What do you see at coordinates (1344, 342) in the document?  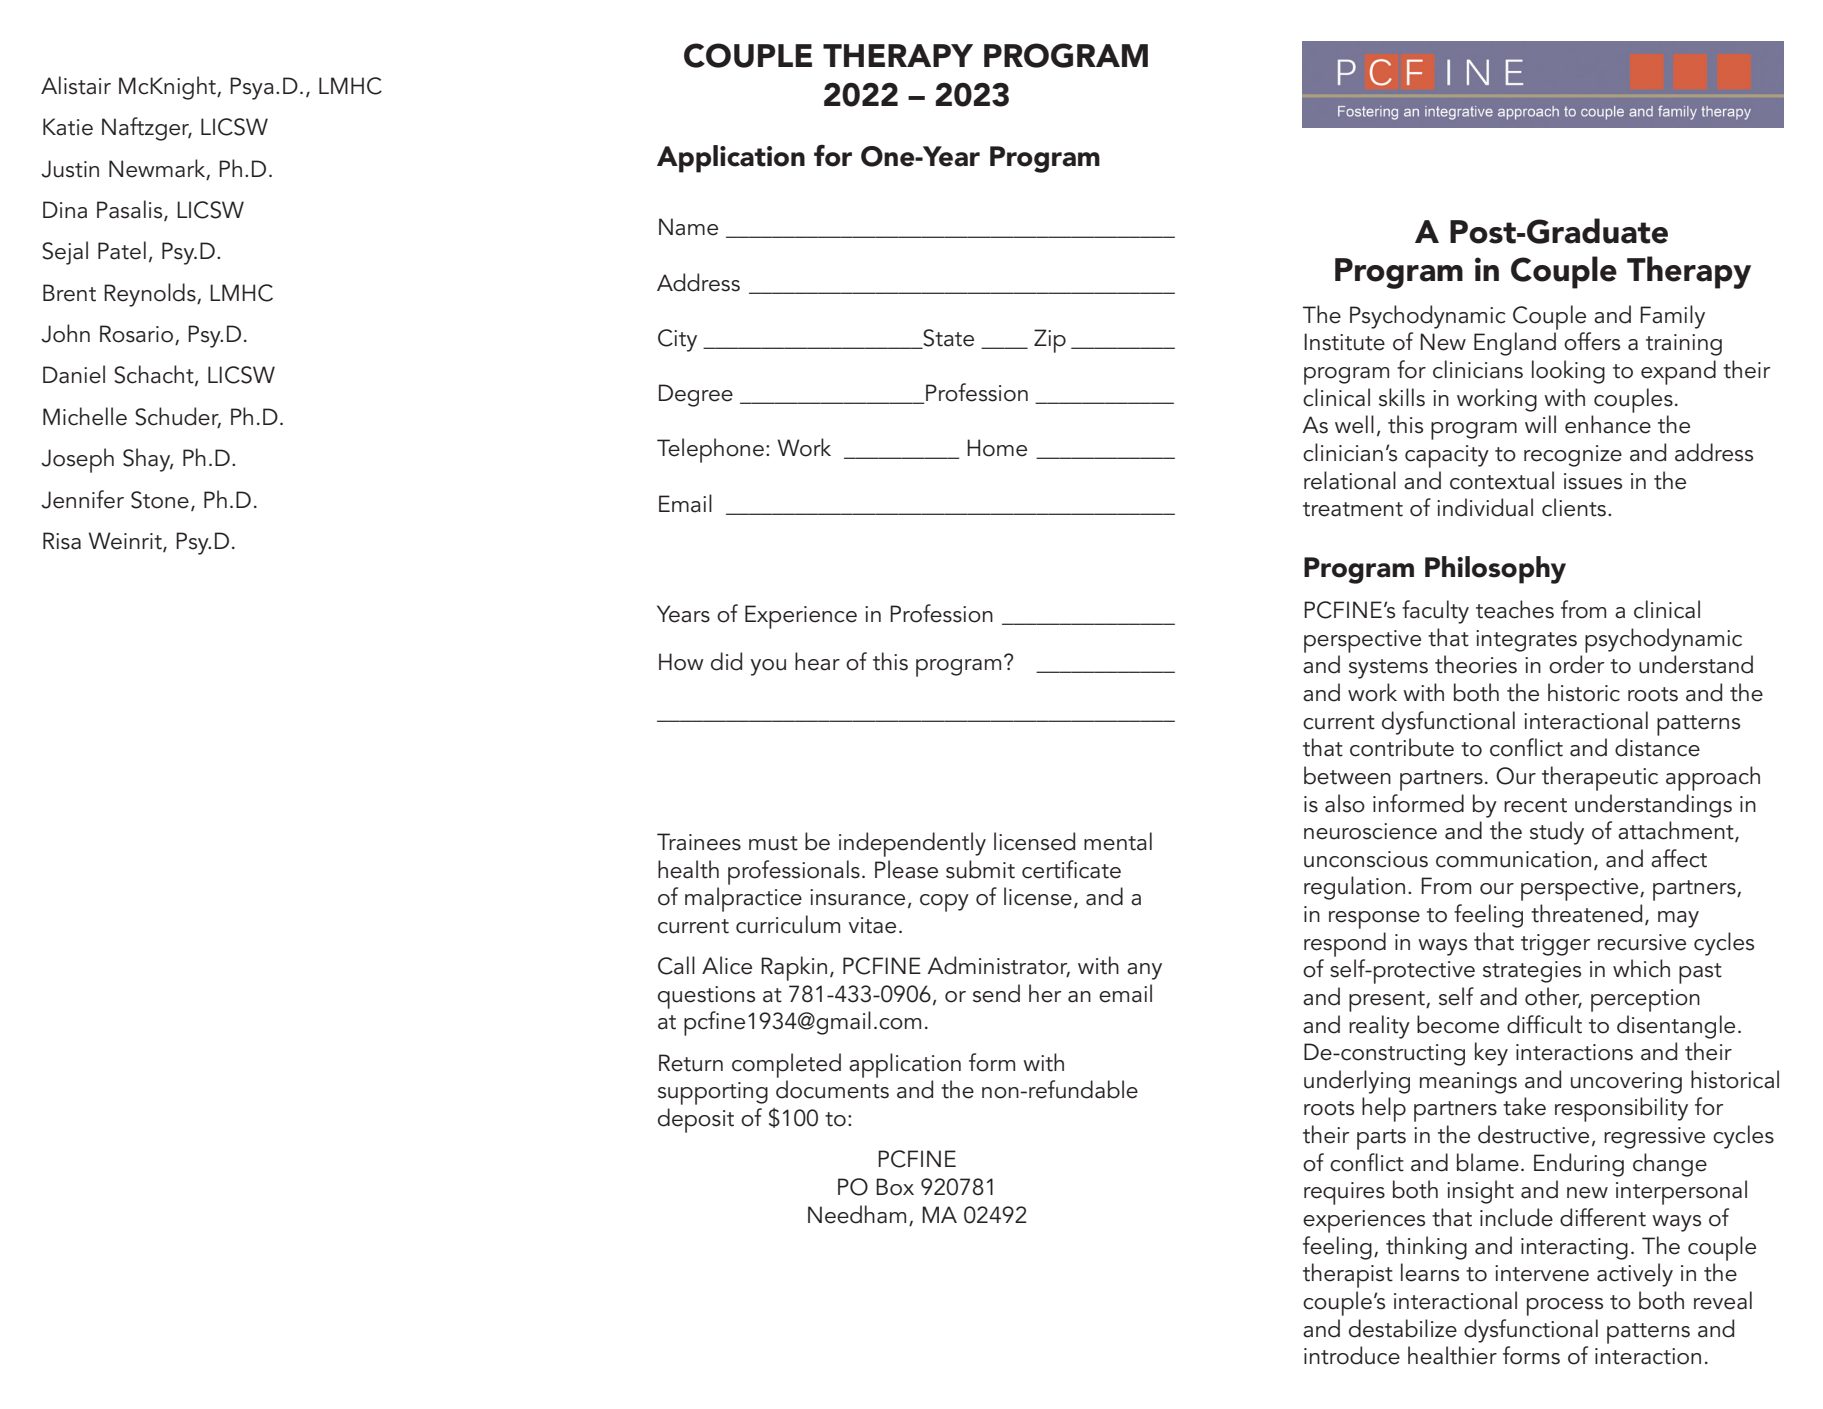 I see `Institute` at bounding box center [1344, 342].
